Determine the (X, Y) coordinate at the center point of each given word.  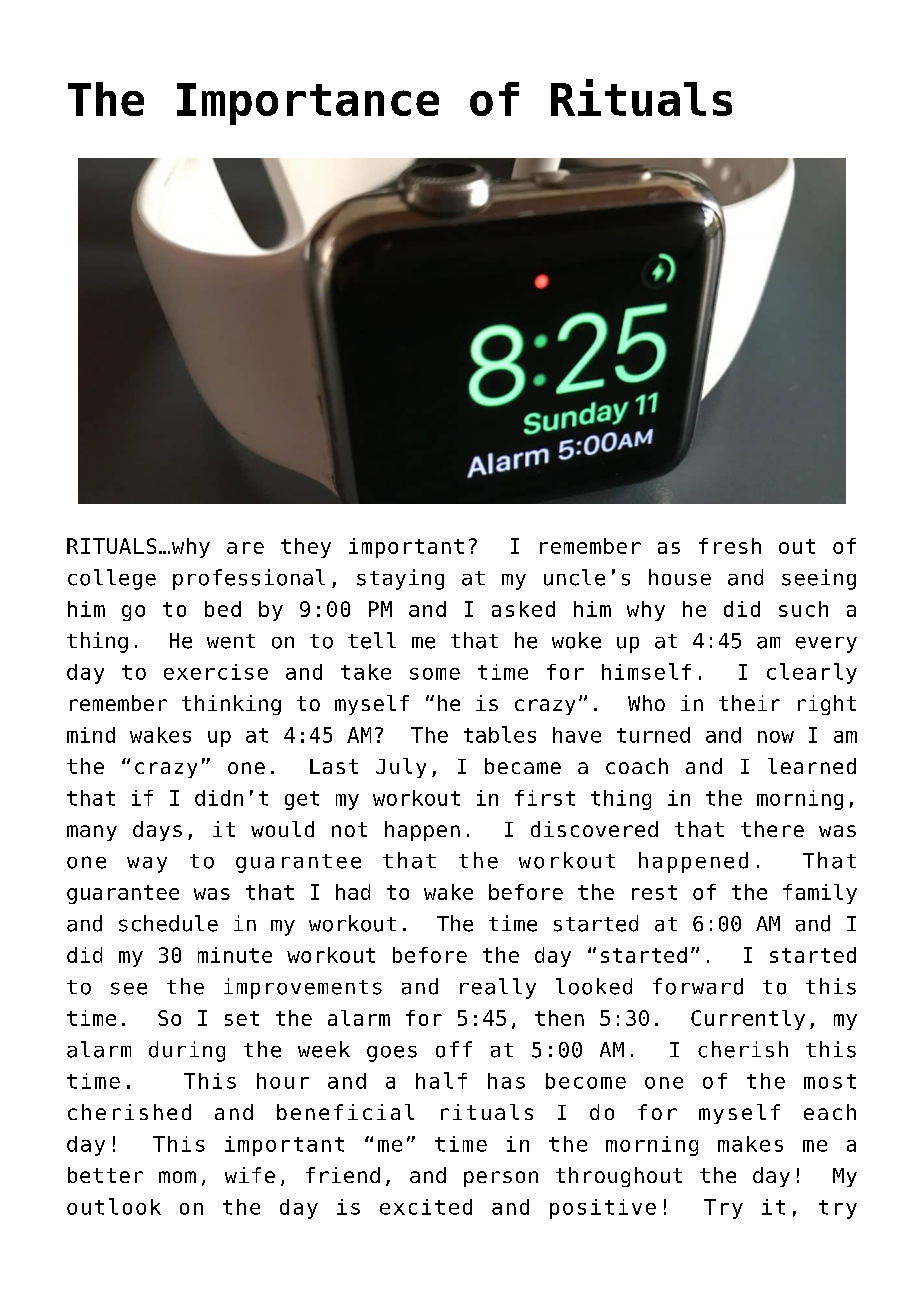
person (501, 1179)
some (435, 674)
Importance (308, 104)
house (680, 577)
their (749, 703)
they (306, 548)
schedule (168, 923)
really (498, 988)
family (820, 894)
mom (177, 1177)
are (245, 548)
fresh (730, 546)
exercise (216, 672)
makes (750, 1144)
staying (400, 579)
